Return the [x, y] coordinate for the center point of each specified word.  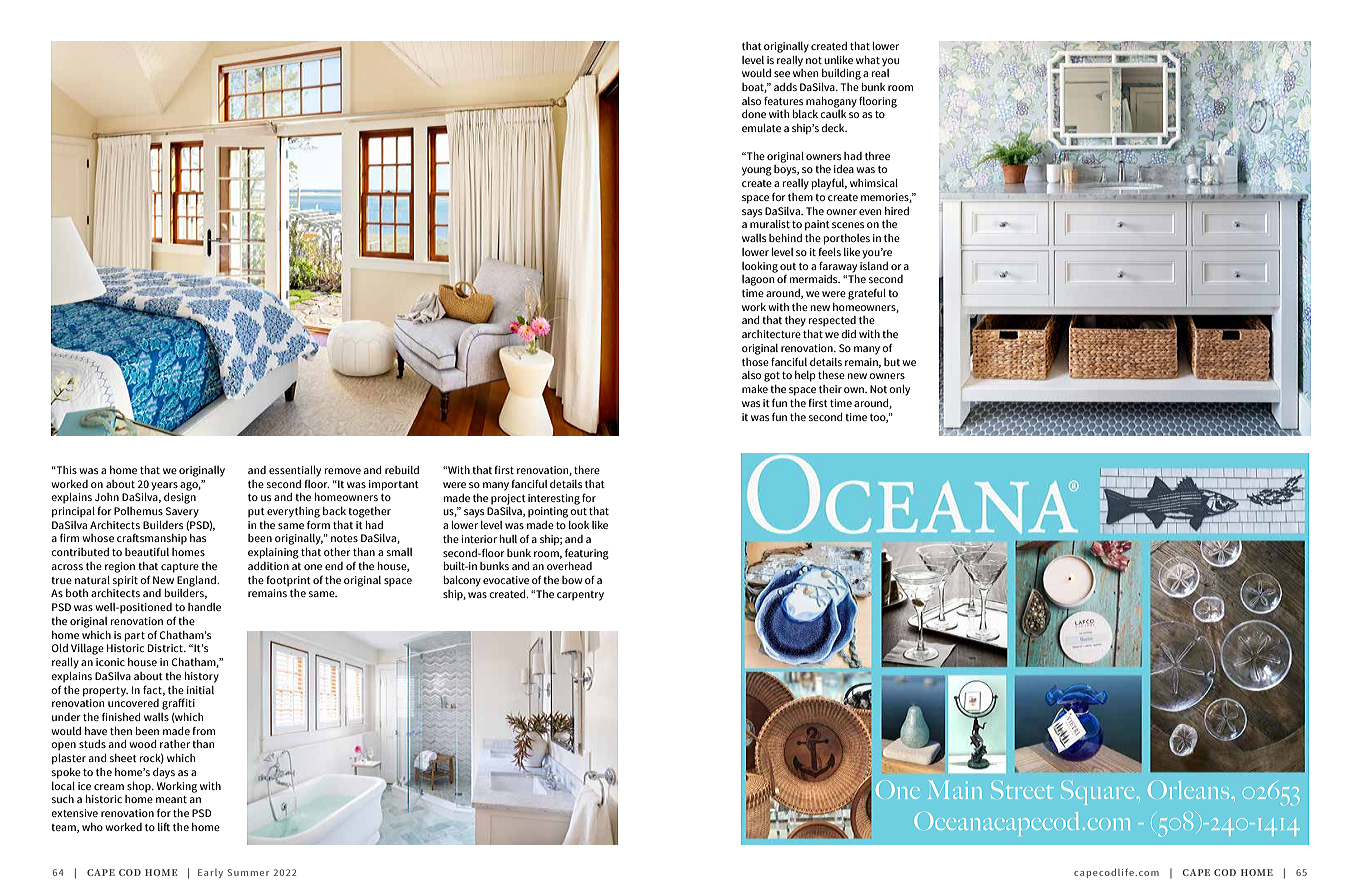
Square [1097, 793]
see [782, 74]
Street [1022, 790]
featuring [587, 554]
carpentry [580, 596]
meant [171, 799]
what [868, 60]
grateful [867, 294]
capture [180, 568]
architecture [771, 334]
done [754, 114]
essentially [295, 471]
